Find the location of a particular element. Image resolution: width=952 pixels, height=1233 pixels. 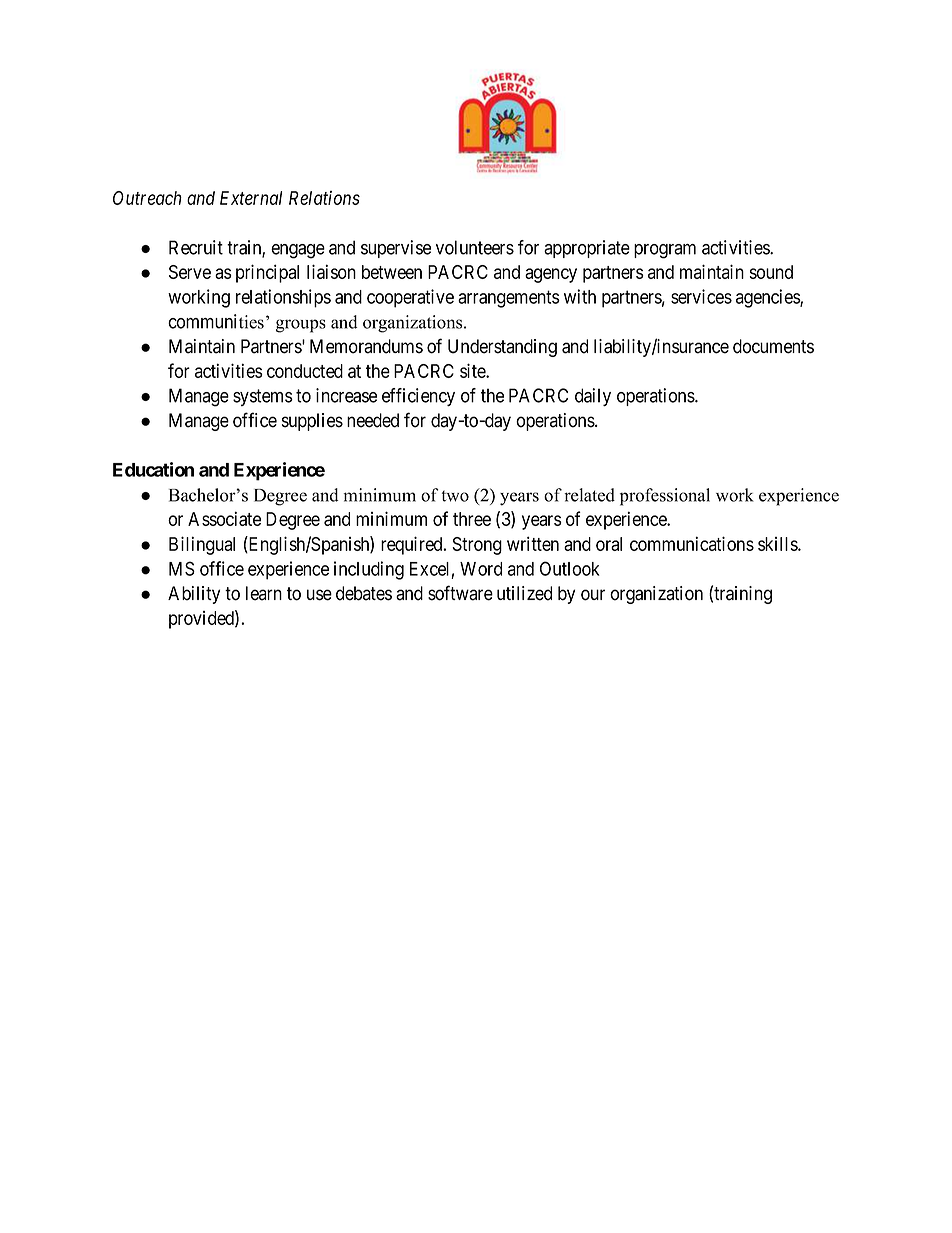

volunteers is located at coordinates (475, 247).
